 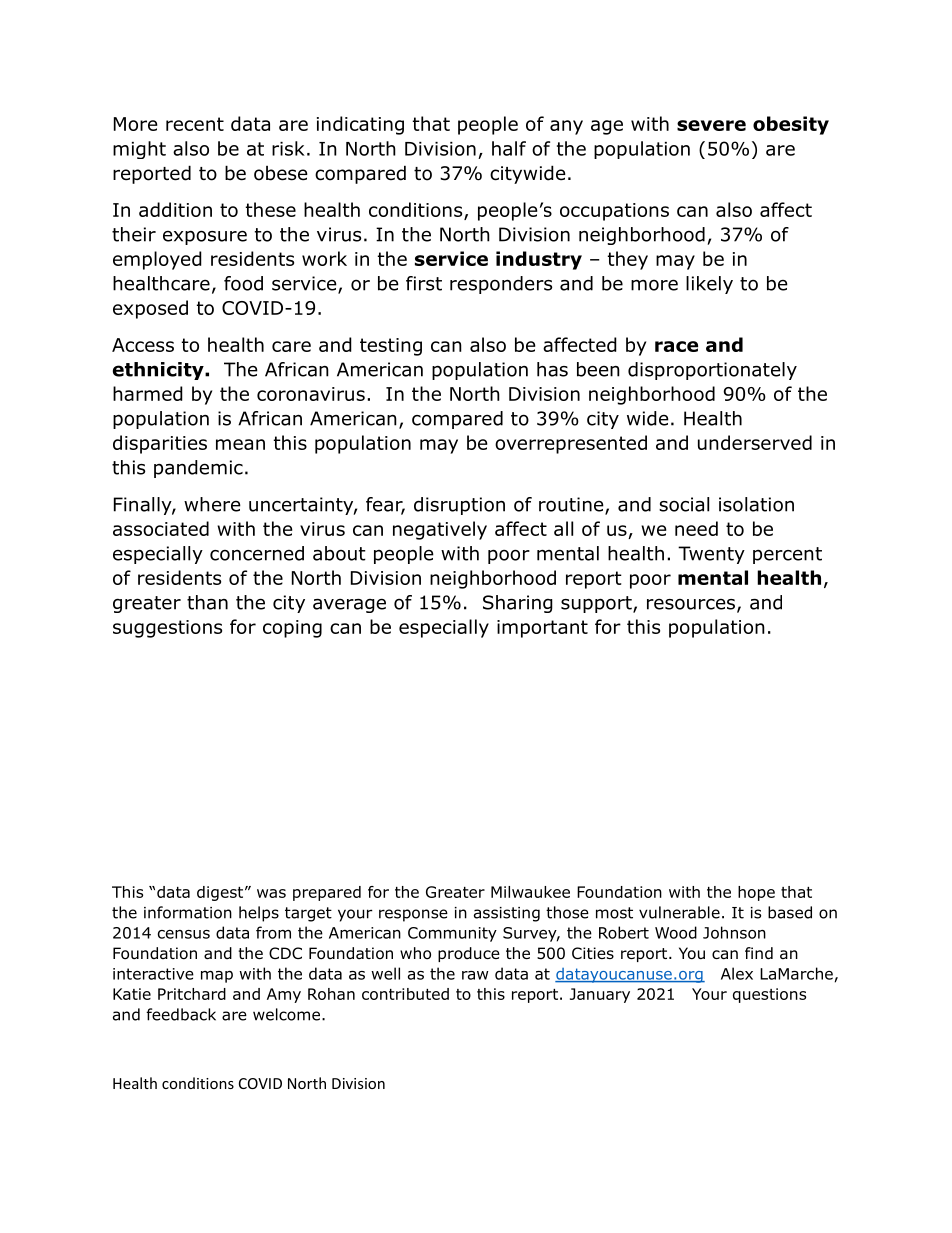 What do you see at coordinates (712, 371) in the page?
I see `disproportionately` at bounding box center [712, 371].
